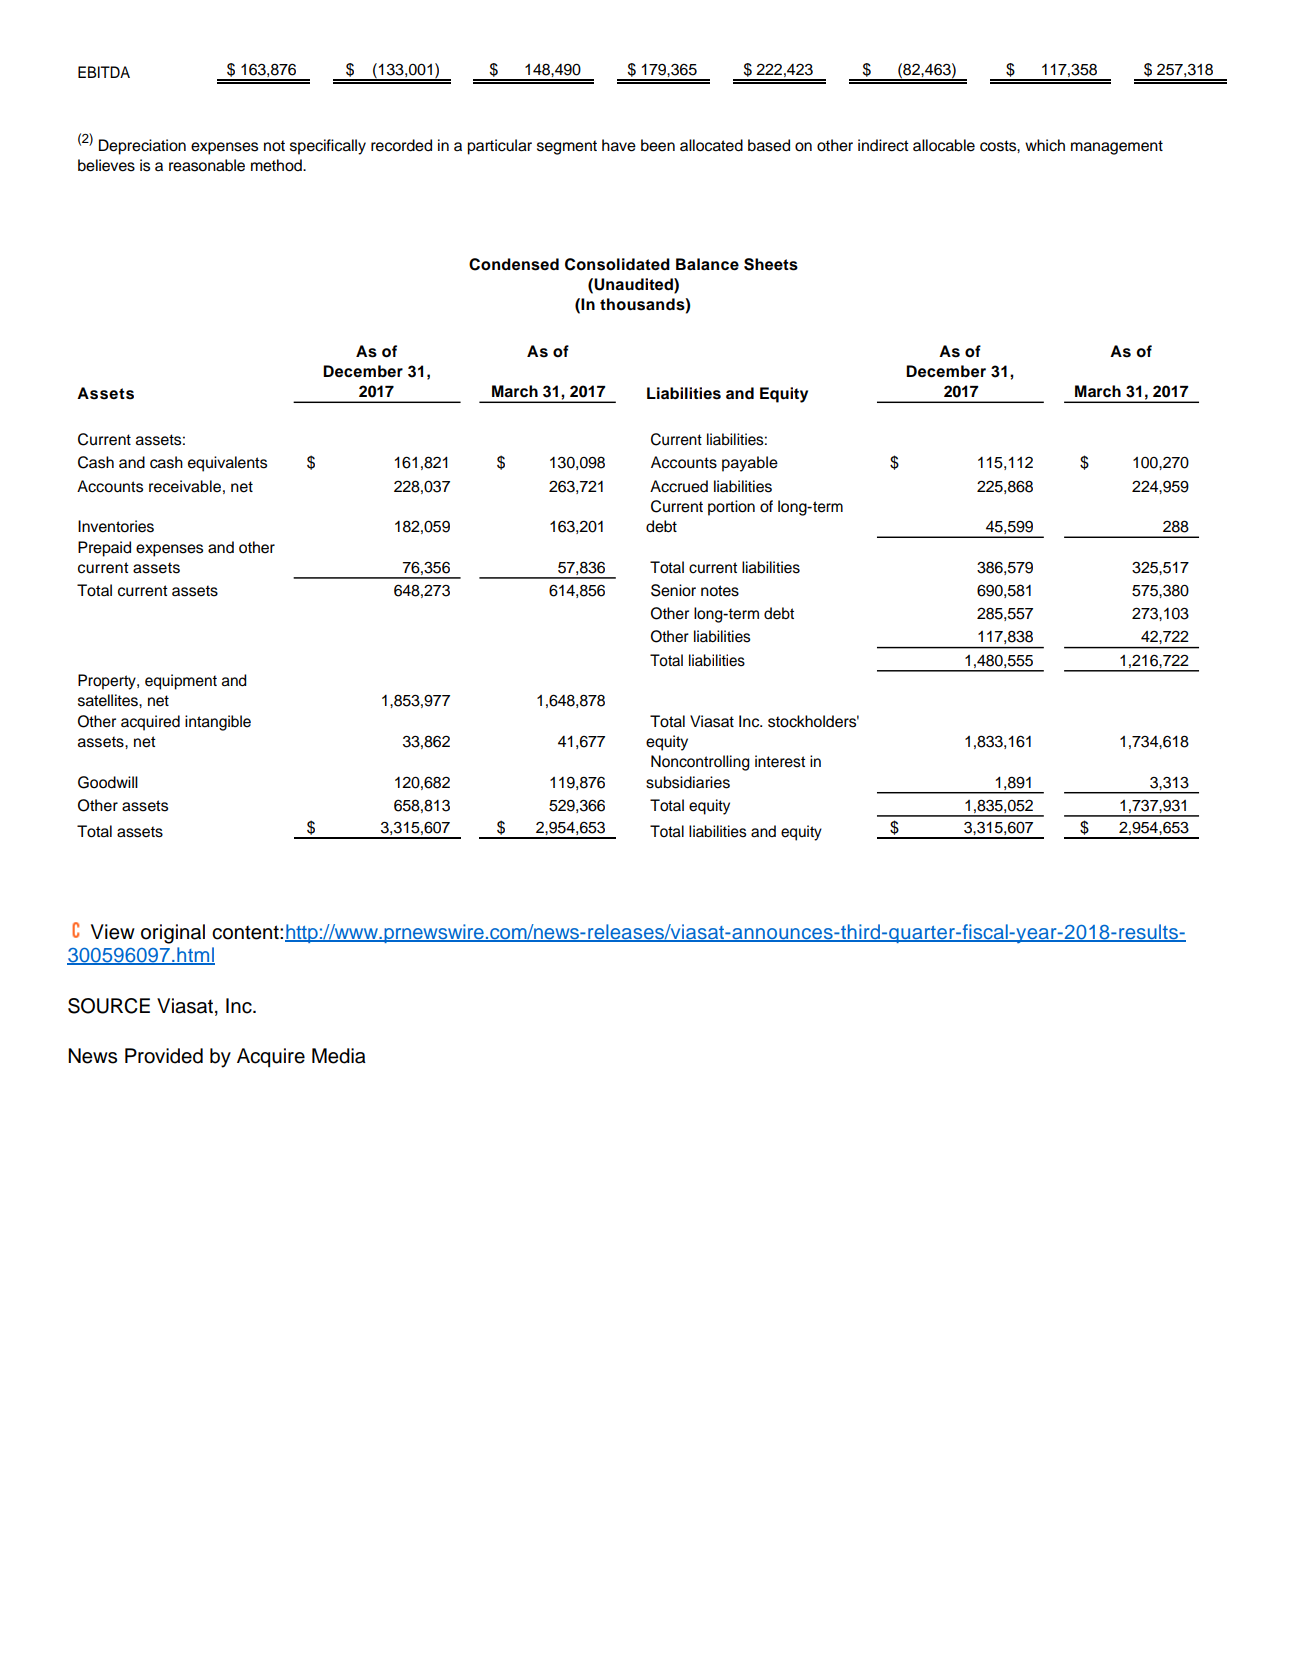  What do you see at coordinates (700, 763) in the screenshot?
I see `Noncontrolling` at bounding box center [700, 763].
